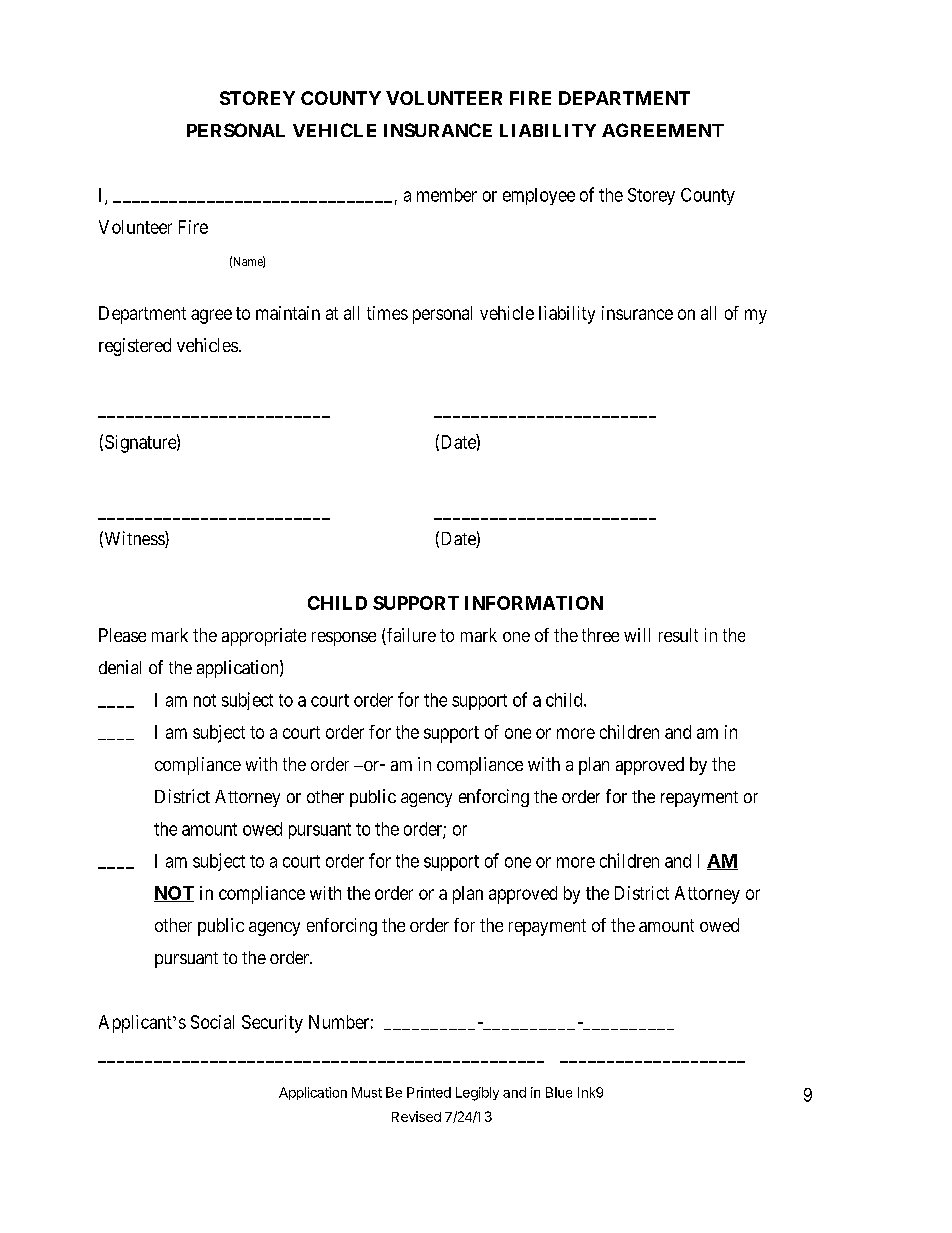 Image resolution: width=952 pixels, height=1233 pixels. What do you see at coordinates (288, 313) in the image?
I see `maintain` at bounding box center [288, 313].
